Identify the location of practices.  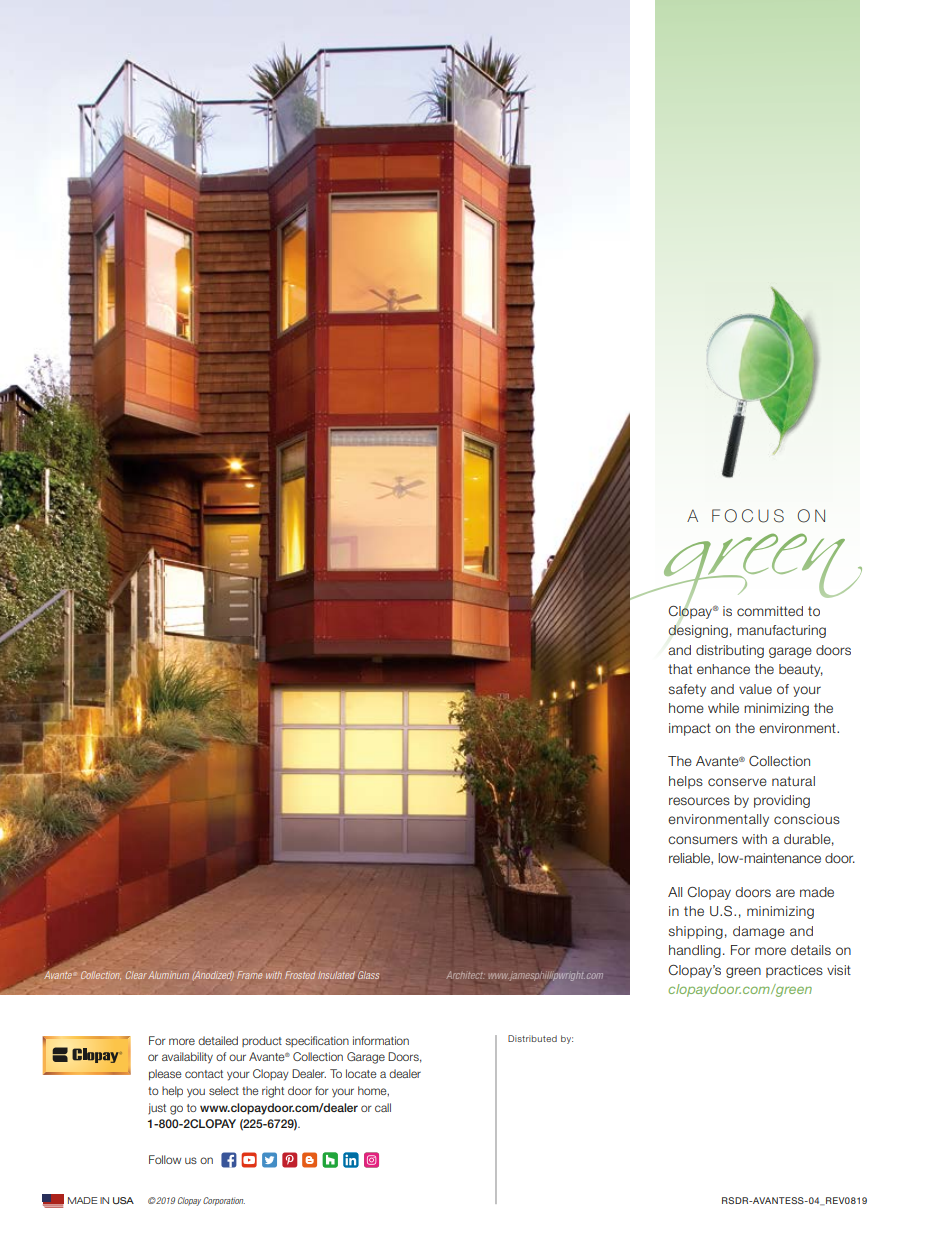
(794, 971).
